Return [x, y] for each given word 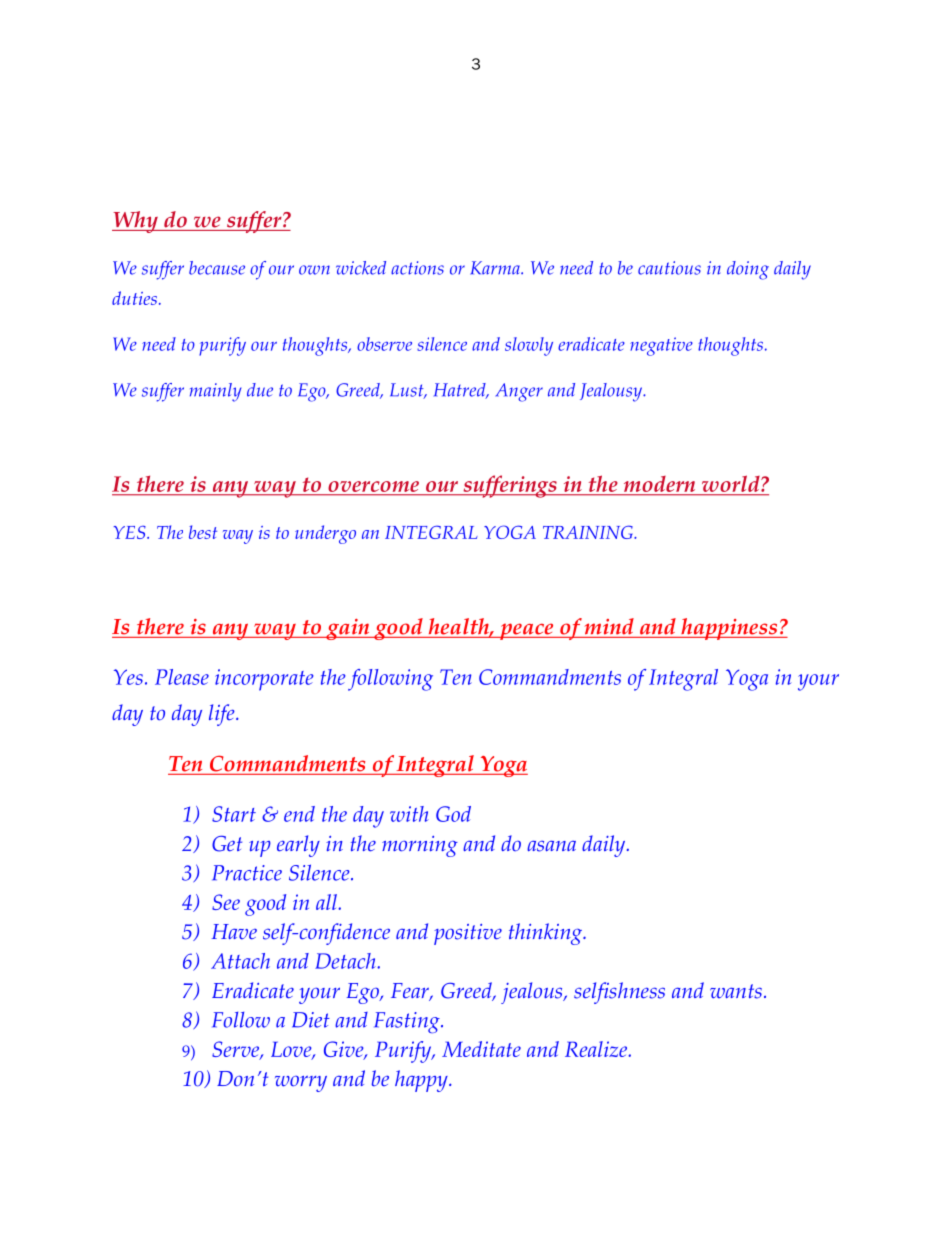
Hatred [461, 391]
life [223, 715]
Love [292, 1050]
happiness [729, 629]
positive [468, 934]
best [203, 532]
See [226, 902]
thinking [547, 934]
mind [609, 626]
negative [661, 346]
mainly [215, 392]
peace [527, 631]
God [453, 814]
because [217, 268]
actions [417, 268]
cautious [669, 268]
